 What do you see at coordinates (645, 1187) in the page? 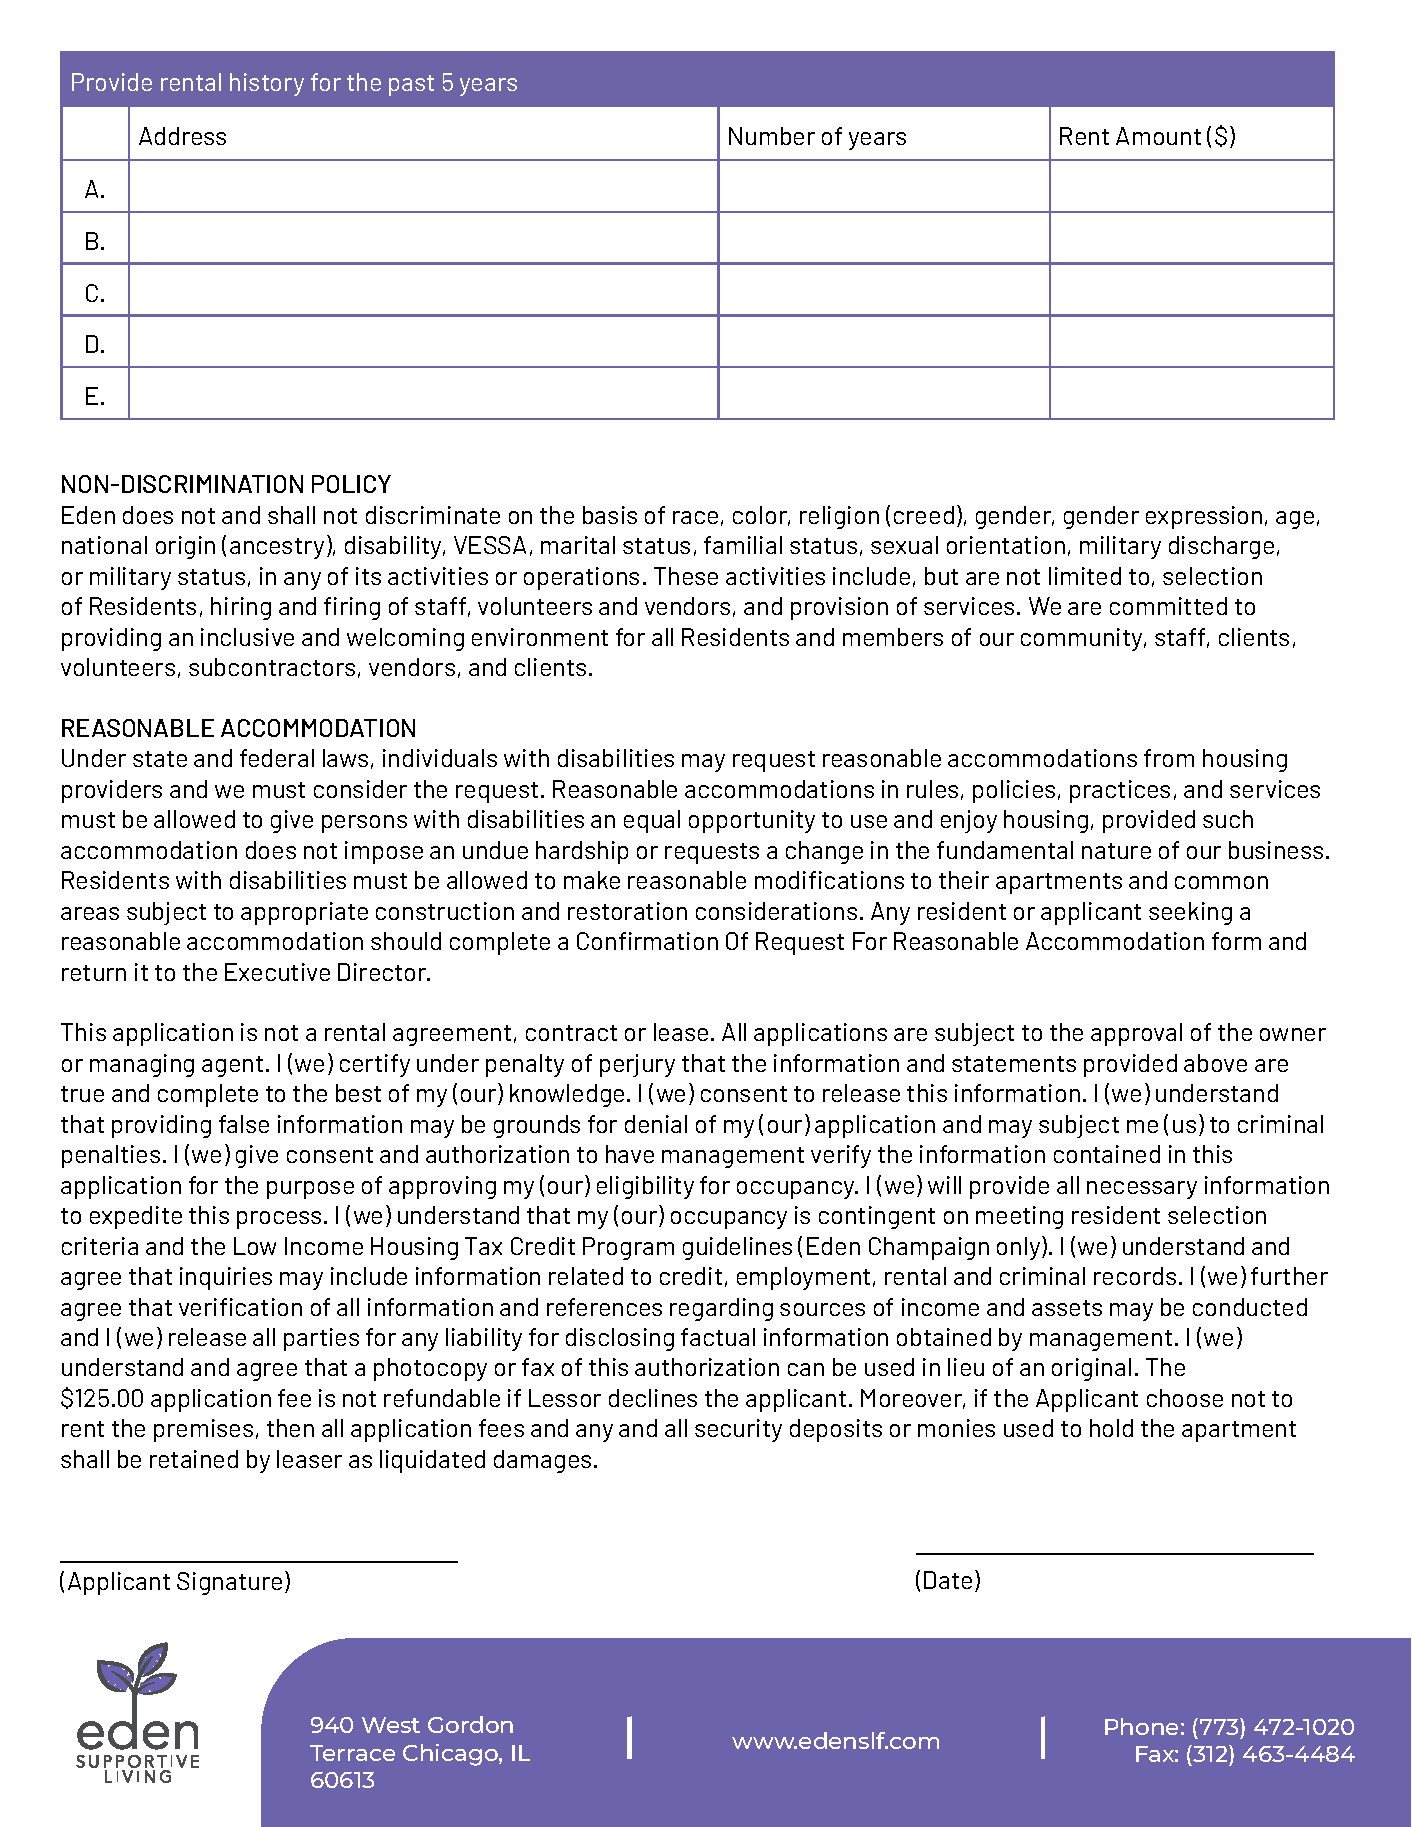
I see `eligibility` at bounding box center [645, 1187].
